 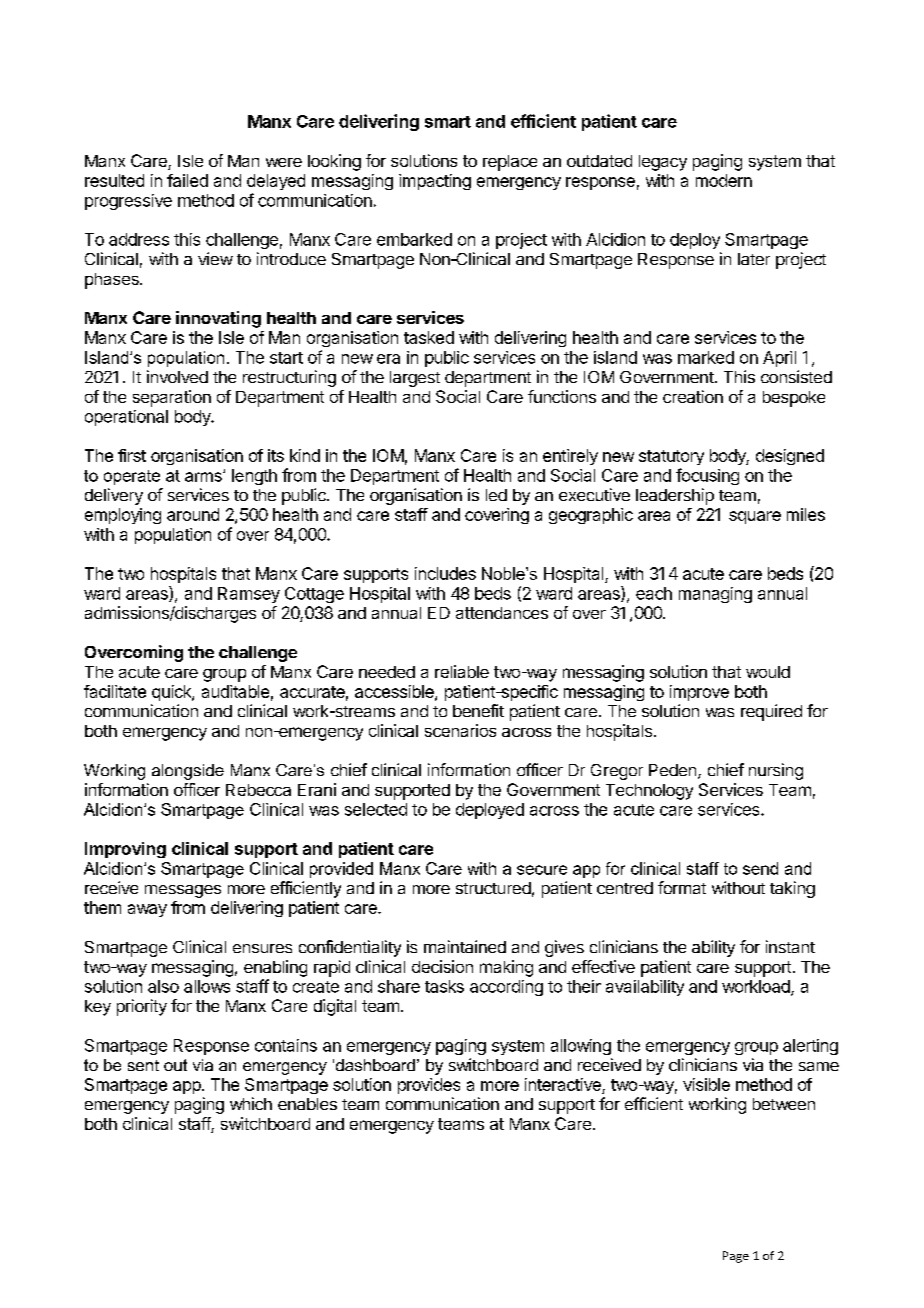 What do you see at coordinates (172, 398) in the screenshot?
I see `separation` at bounding box center [172, 398].
